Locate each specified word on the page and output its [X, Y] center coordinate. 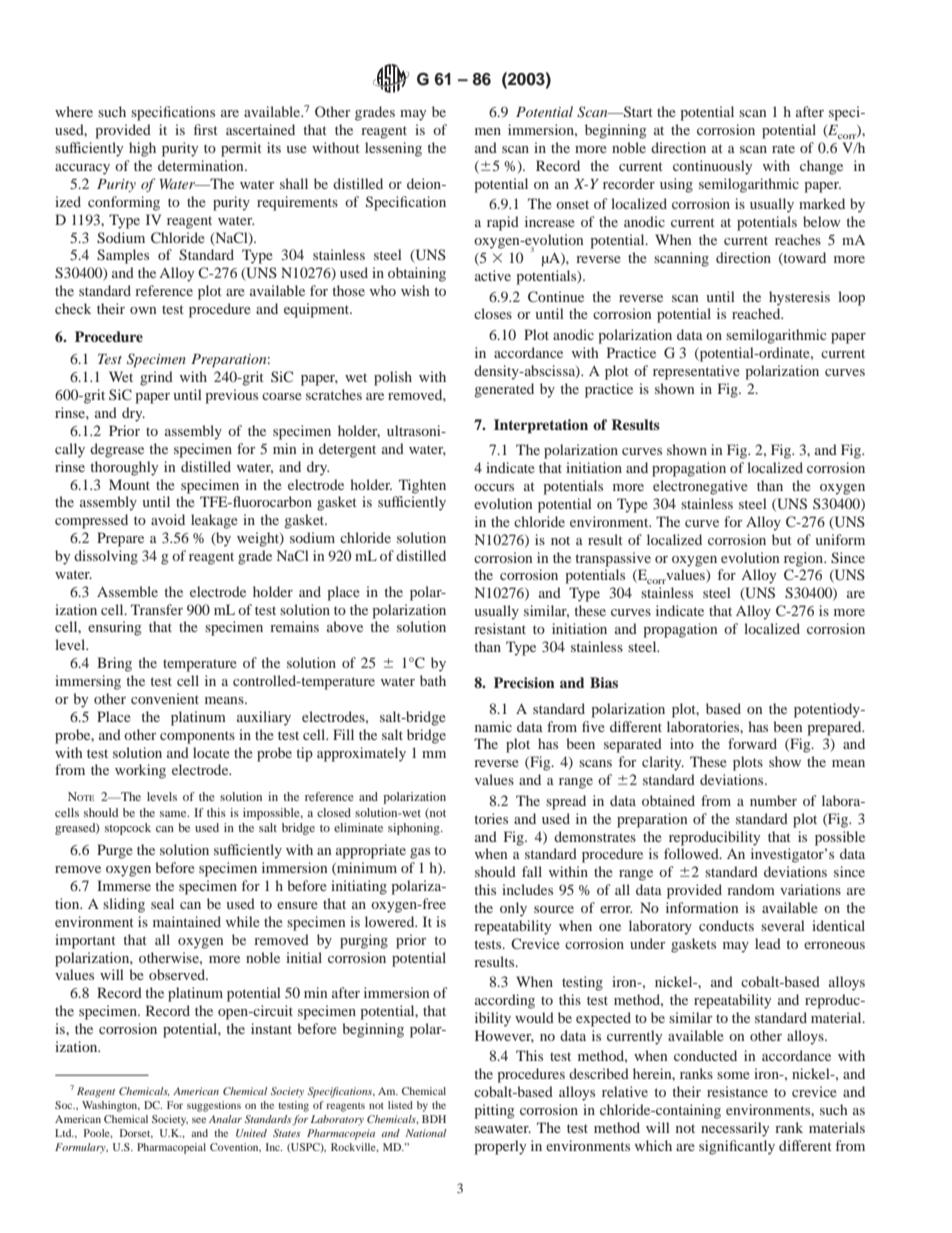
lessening [393, 149]
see [199, 1120]
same [174, 814]
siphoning [415, 829]
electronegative [700, 487]
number [773, 800]
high [142, 149]
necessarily [735, 1129]
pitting [494, 1111]
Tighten [422, 486]
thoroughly [124, 468]
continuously [712, 167]
